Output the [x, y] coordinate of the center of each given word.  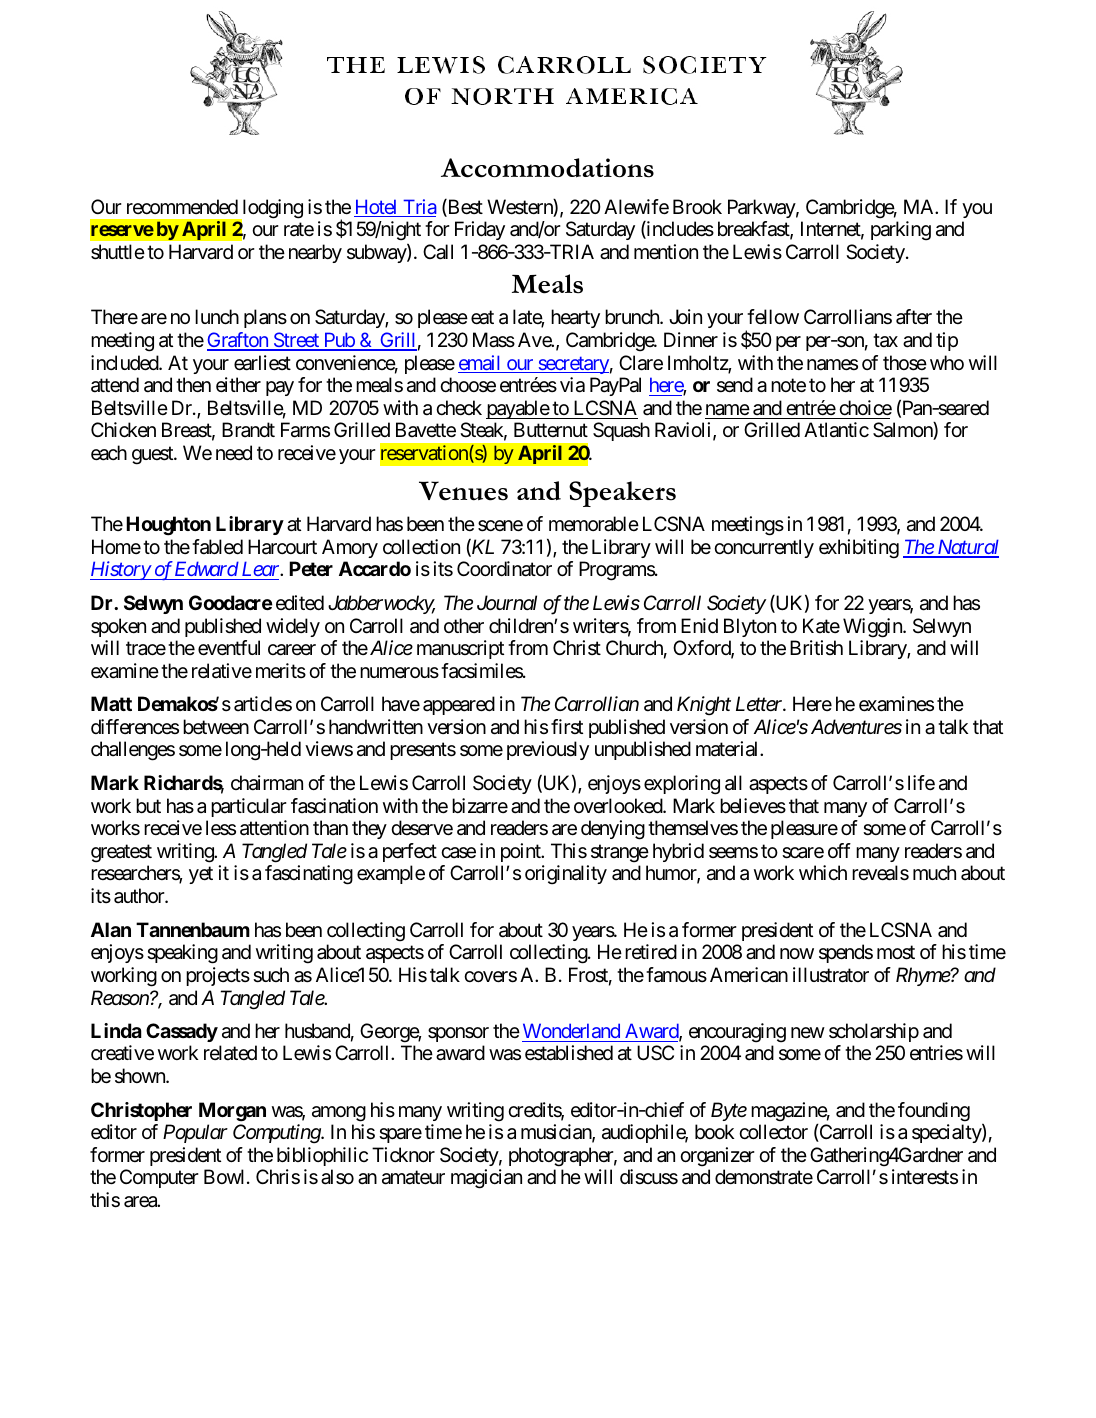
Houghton [168, 526]
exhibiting [859, 549]
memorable [594, 524]
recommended [182, 207]
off [839, 850]
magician [486, 1179]
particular [249, 807]
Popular [195, 1133]
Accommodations [547, 168]
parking [901, 231]
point [522, 852]
